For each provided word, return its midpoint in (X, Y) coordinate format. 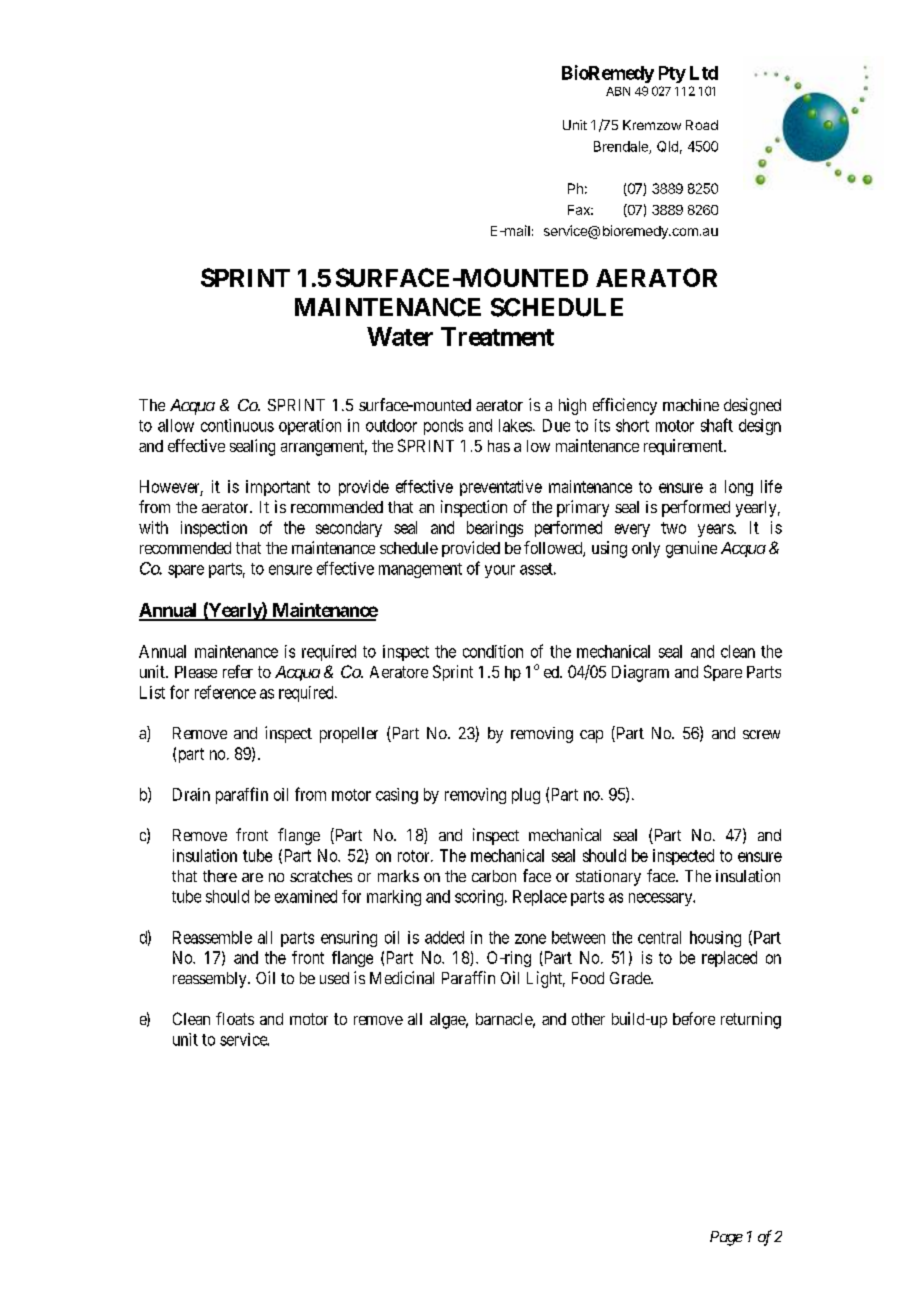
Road (702, 125)
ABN (618, 91)
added (444, 937)
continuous (237, 425)
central (659, 937)
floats (235, 1018)
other (588, 1019)
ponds (443, 427)
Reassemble (212, 937)
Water (400, 336)
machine (691, 405)
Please (196, 672)
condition (493, 651)
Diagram (640, 673)
